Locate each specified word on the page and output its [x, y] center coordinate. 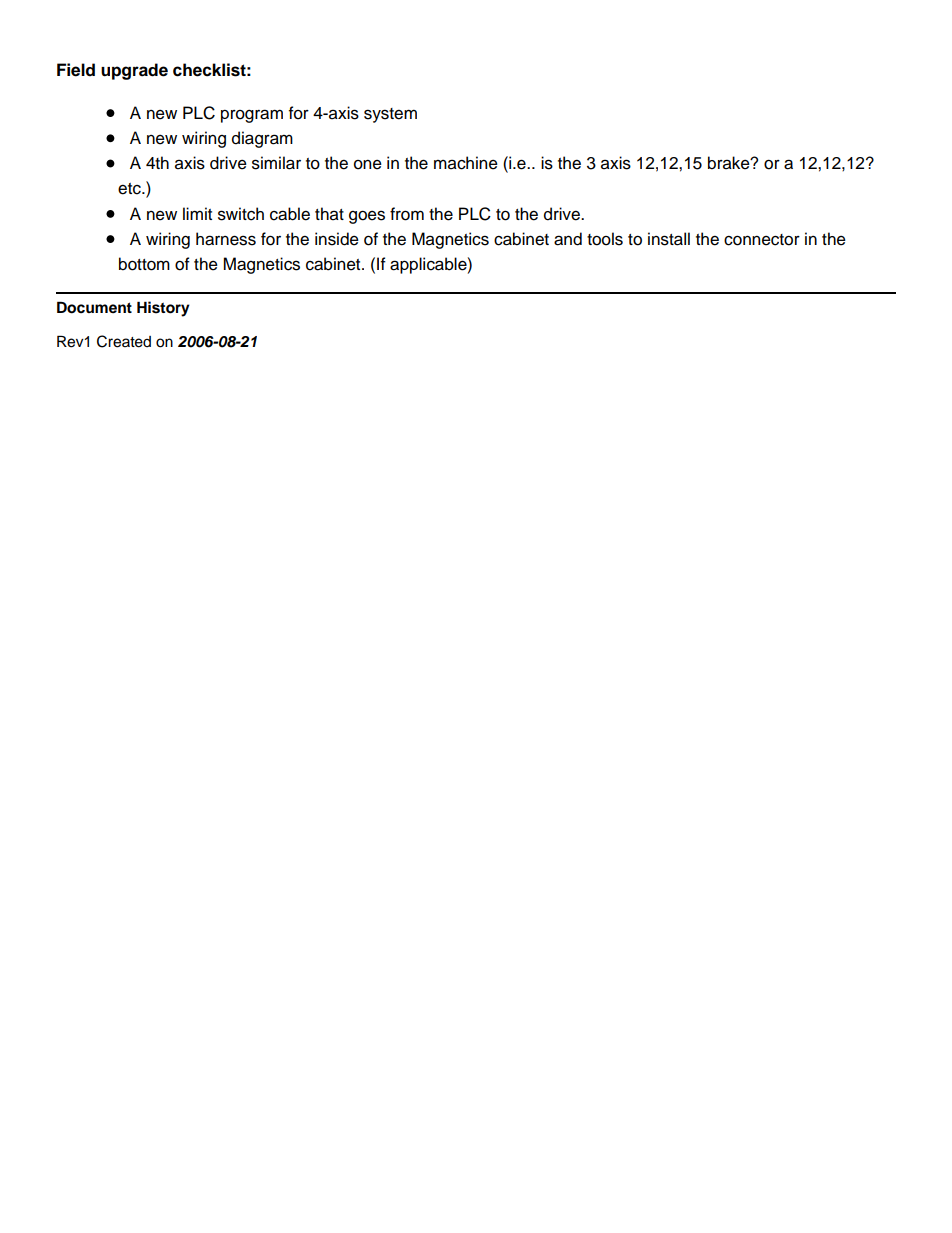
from [407, 214]
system [390, 115]
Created [124, 341]
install [669, 239]
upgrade [134, 71]
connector [762, 240]
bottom [144, 264]
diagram [262, 139]
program [252, 116]
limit [197, 213]
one [368, 164]
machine [466, 163]
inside [337, 239]
